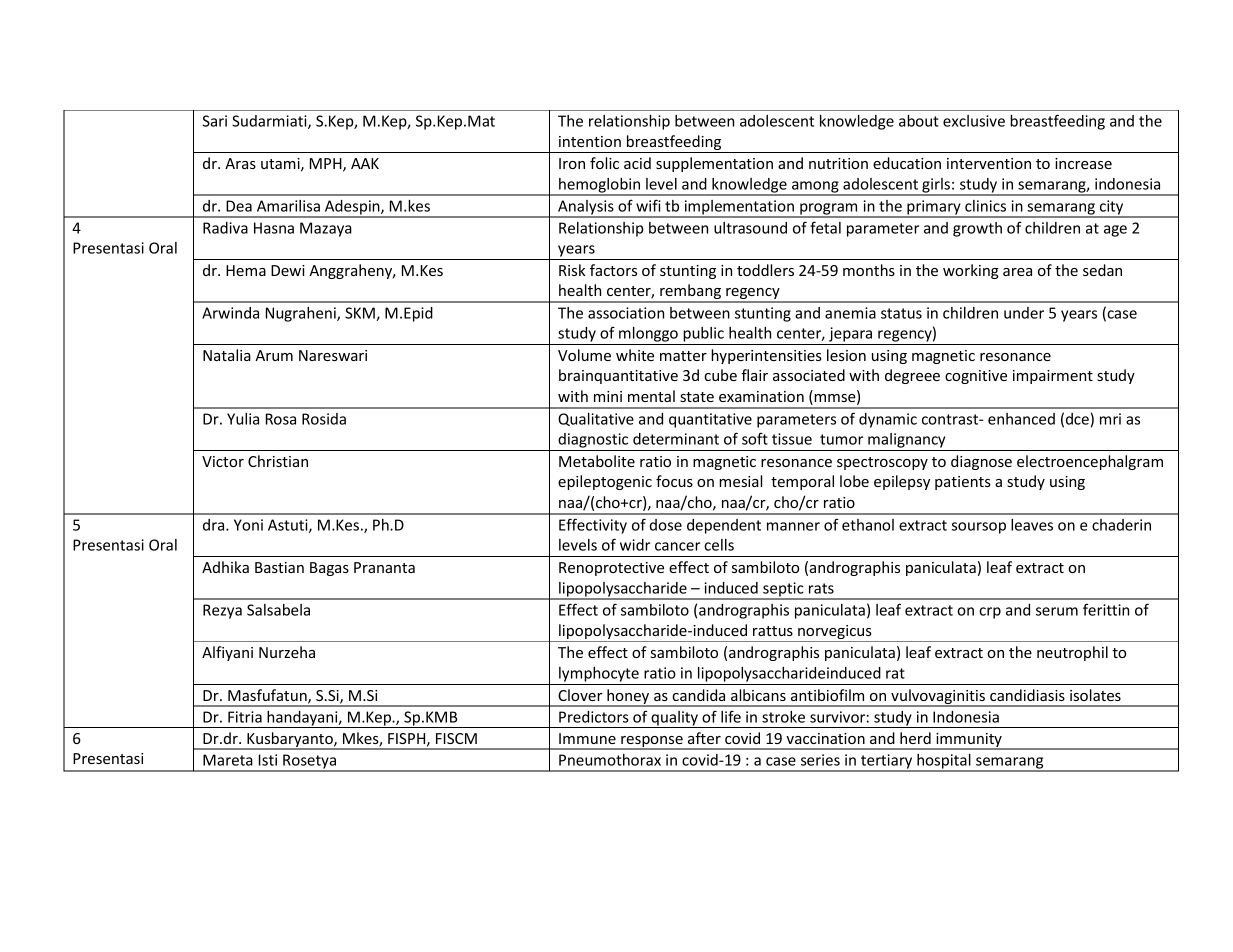  I want to click on diagnose, so click(981, 462).
